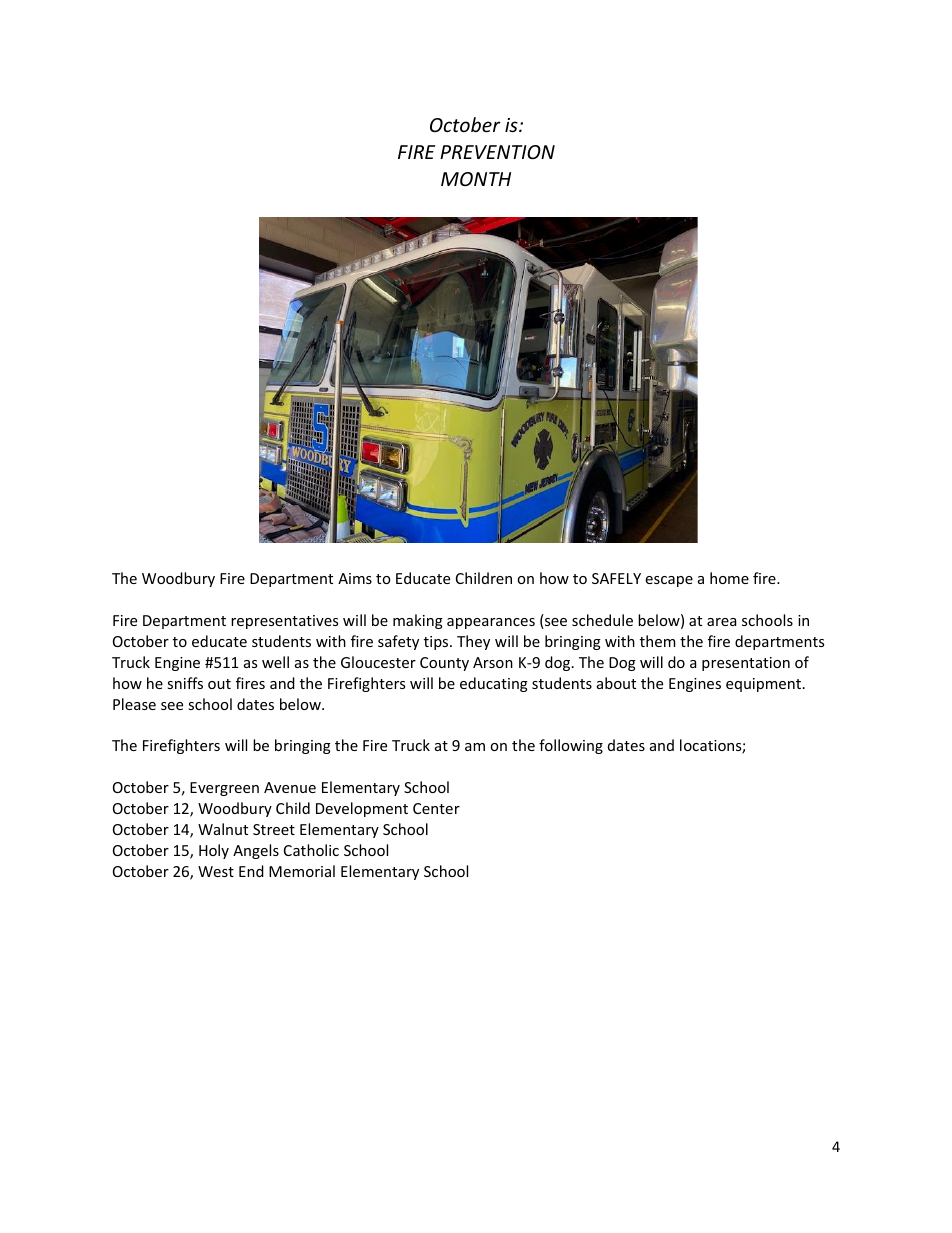 The image size is (952, 1233). I want to click on Center, so click(436, 808).
